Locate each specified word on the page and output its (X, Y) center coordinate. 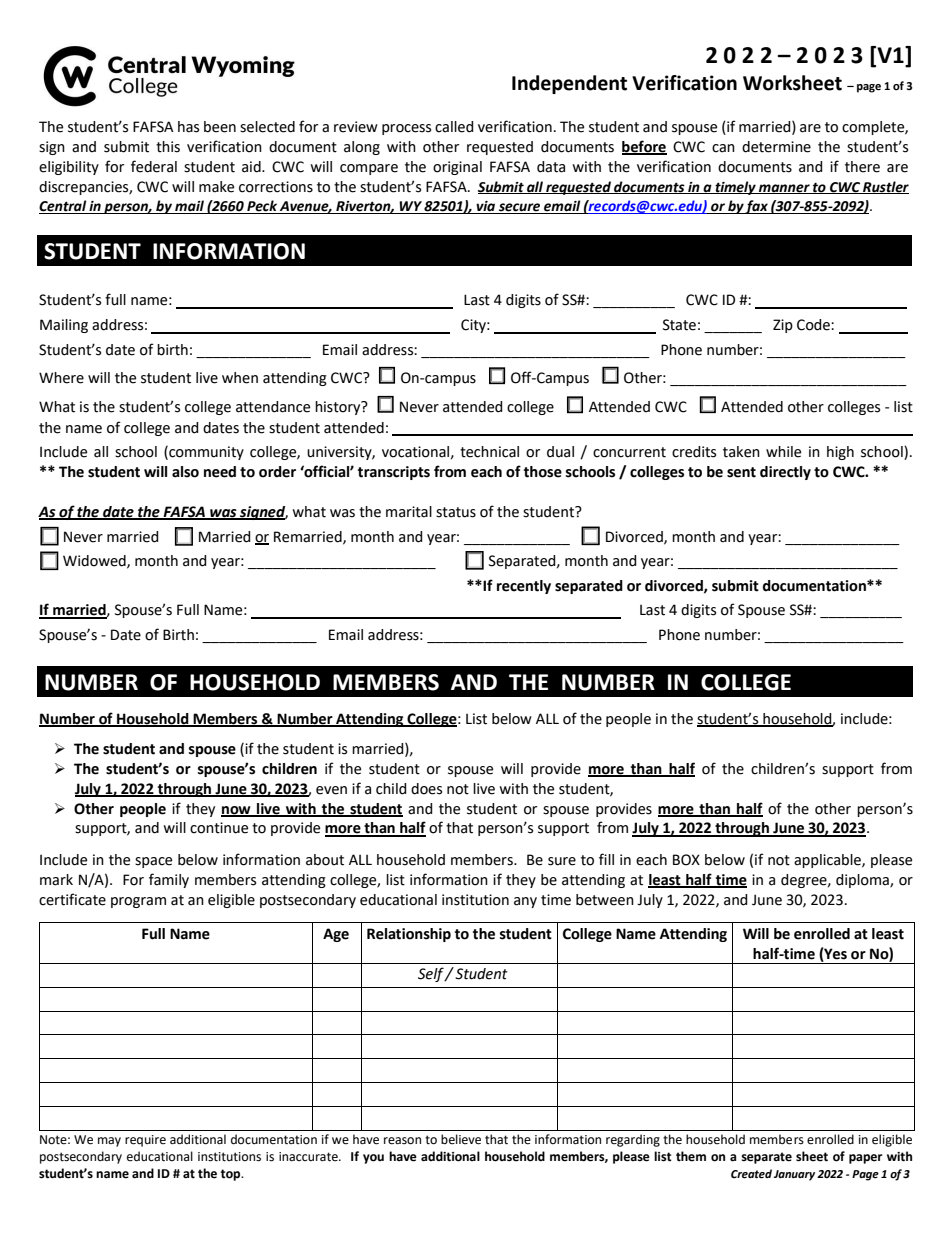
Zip (783, 326)
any (525, 902)
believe (461, 1139)
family (169, 880)
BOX (686, 860)
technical (489, 452)
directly (785, 473)
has (188, 127)
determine (776, 147)
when (240, 378)
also (185, 472)
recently (524, 587)
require (145, 1141)
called (454, 127)
